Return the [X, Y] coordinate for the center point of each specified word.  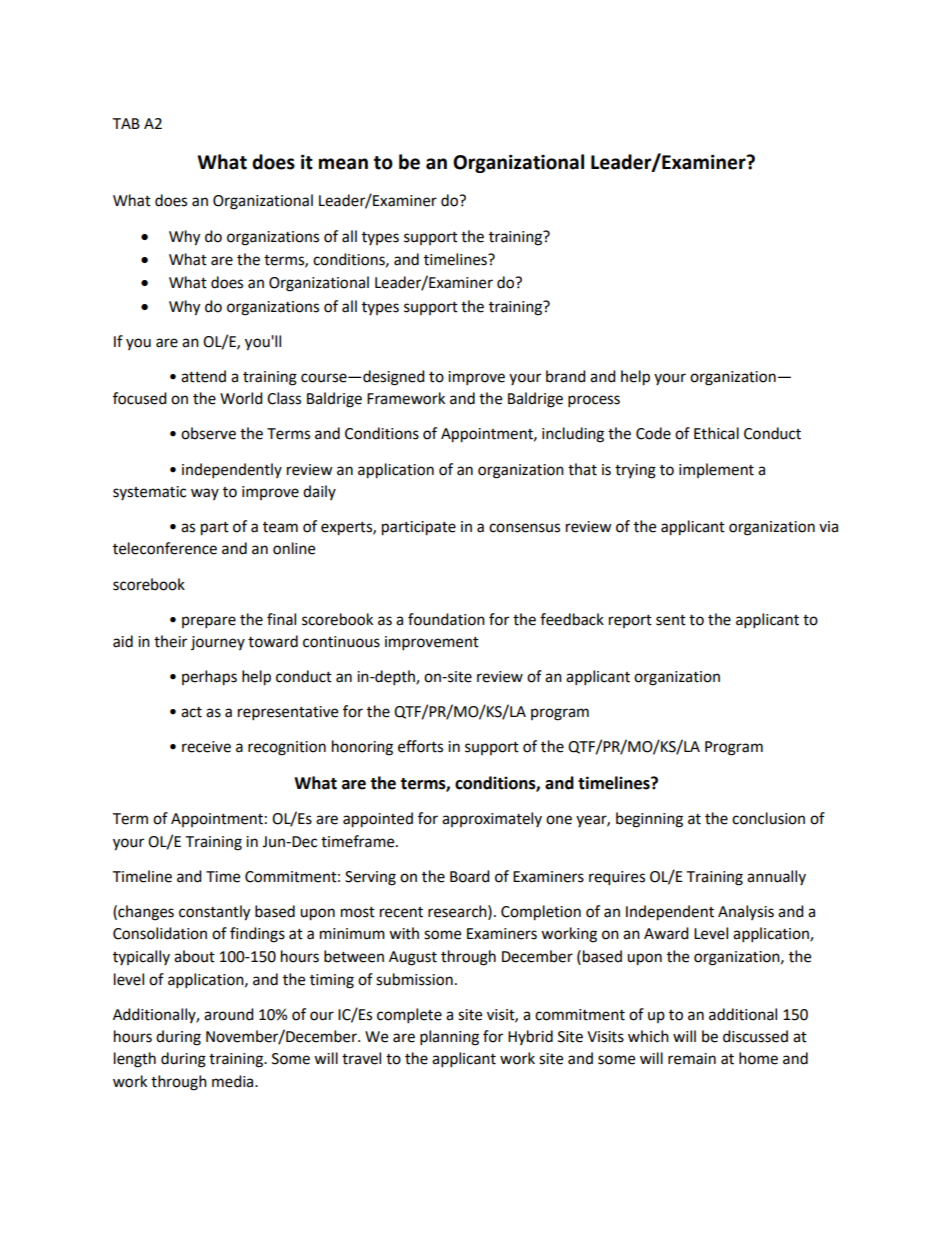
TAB [126, 123]
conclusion [768, 818]
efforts [420, 746]
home [758, 1058]
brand [566, 376]
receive [206, 747]
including [573, 435]
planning [449, 1038]
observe [208, 433]
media [234, 1081]
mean [343, 164]
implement [716, 470]
